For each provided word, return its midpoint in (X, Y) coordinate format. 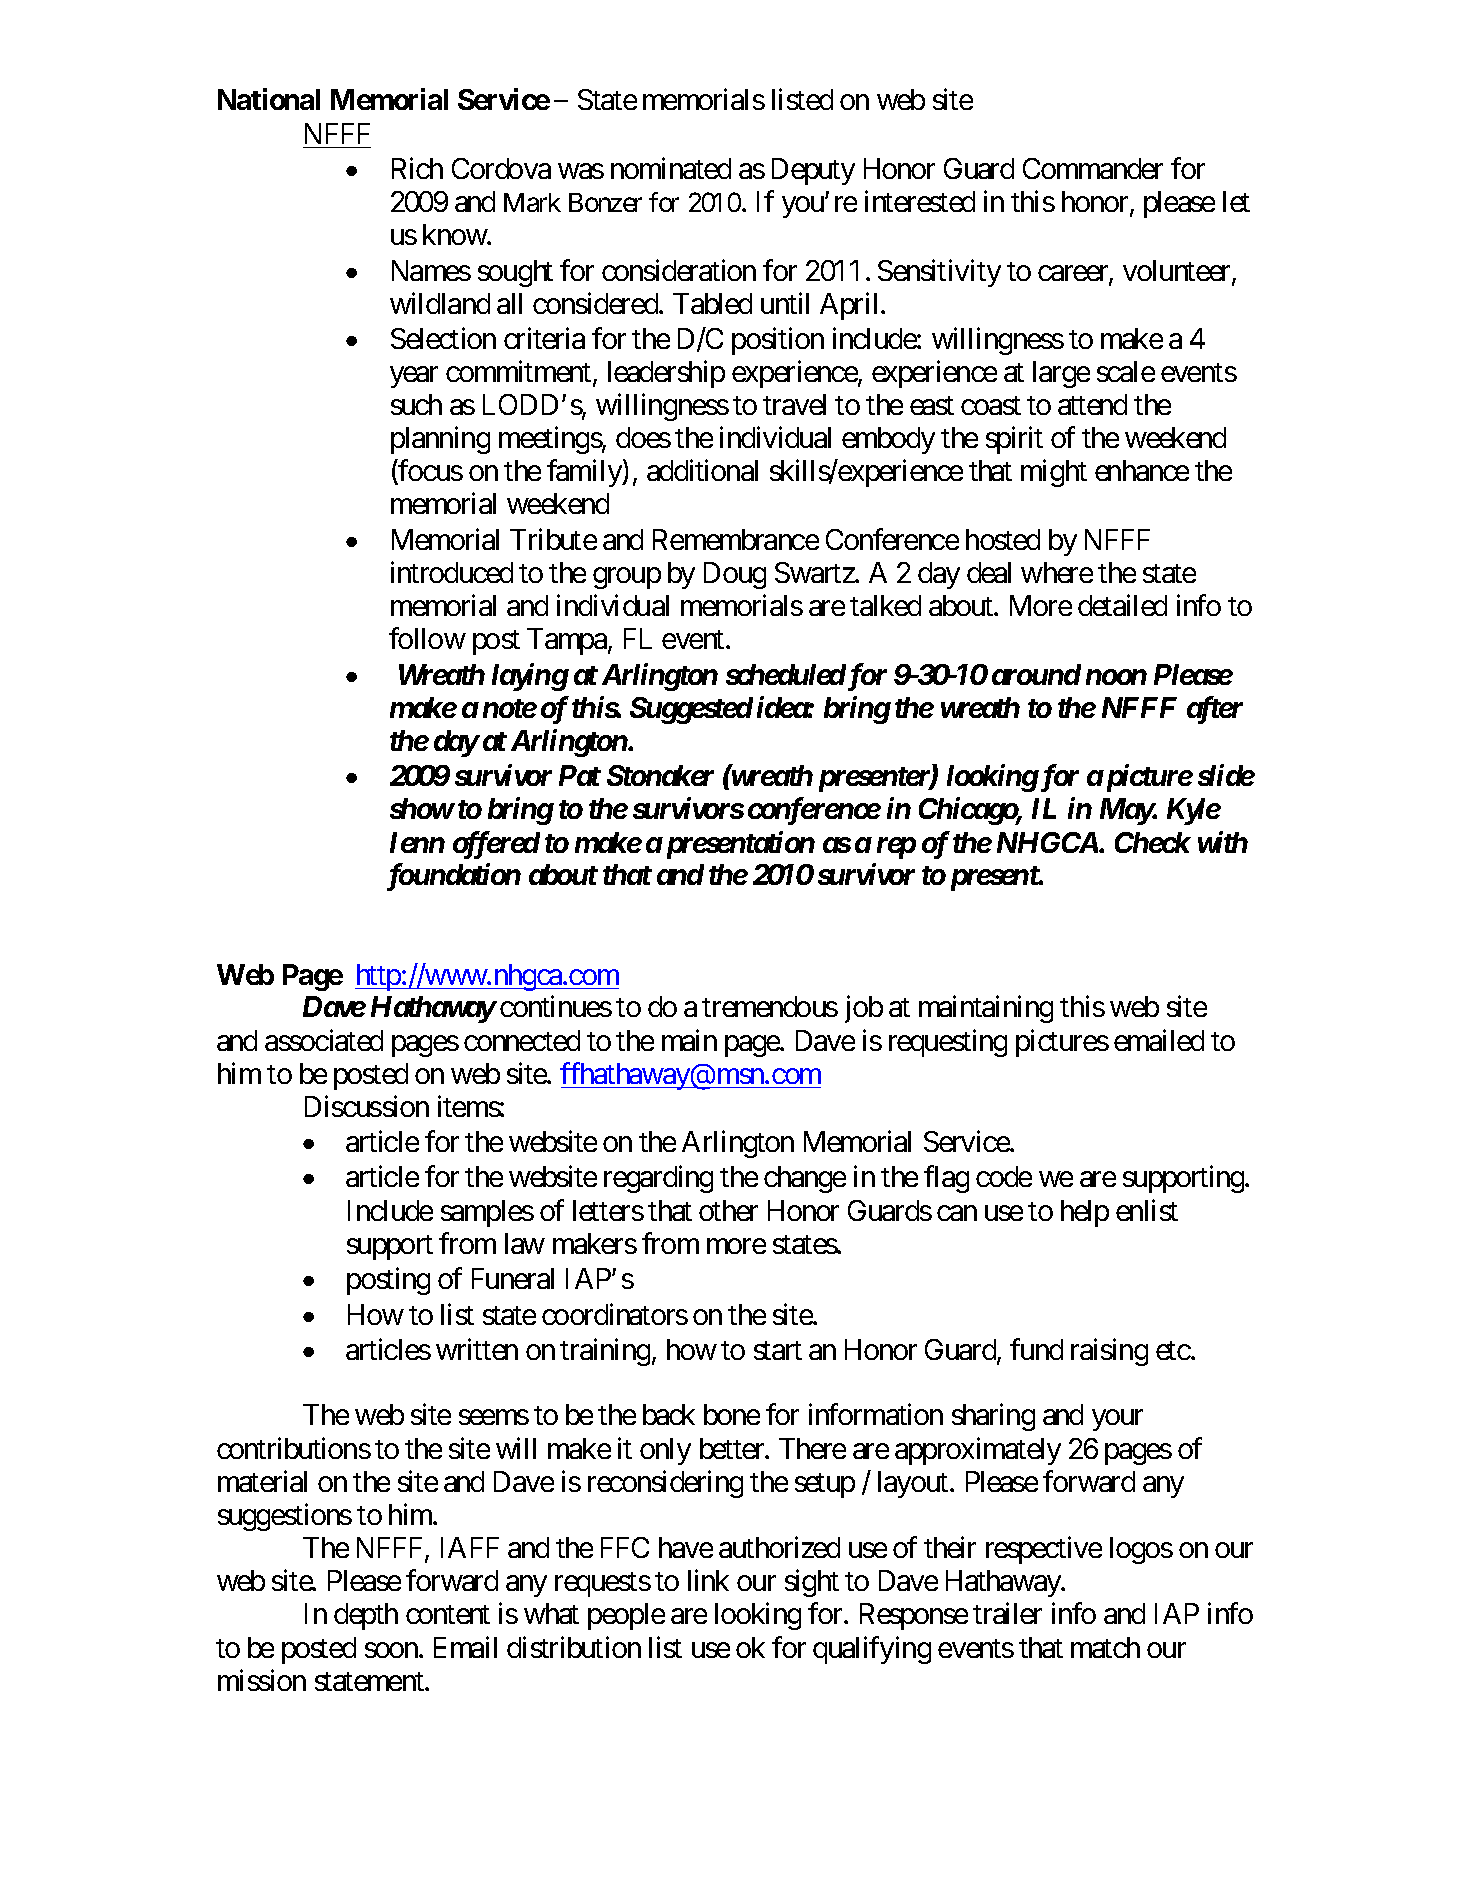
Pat (580, 775)
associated (324, 1040)
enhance (1142, 470)
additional (702, 470)
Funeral (513, 1278)
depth (366, 1616)
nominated (671, 168)
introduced (452, 572)
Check (1153, 842)
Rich (417, 168)
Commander (1093, 168)
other (728, 1210)
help (1085, 1213)
